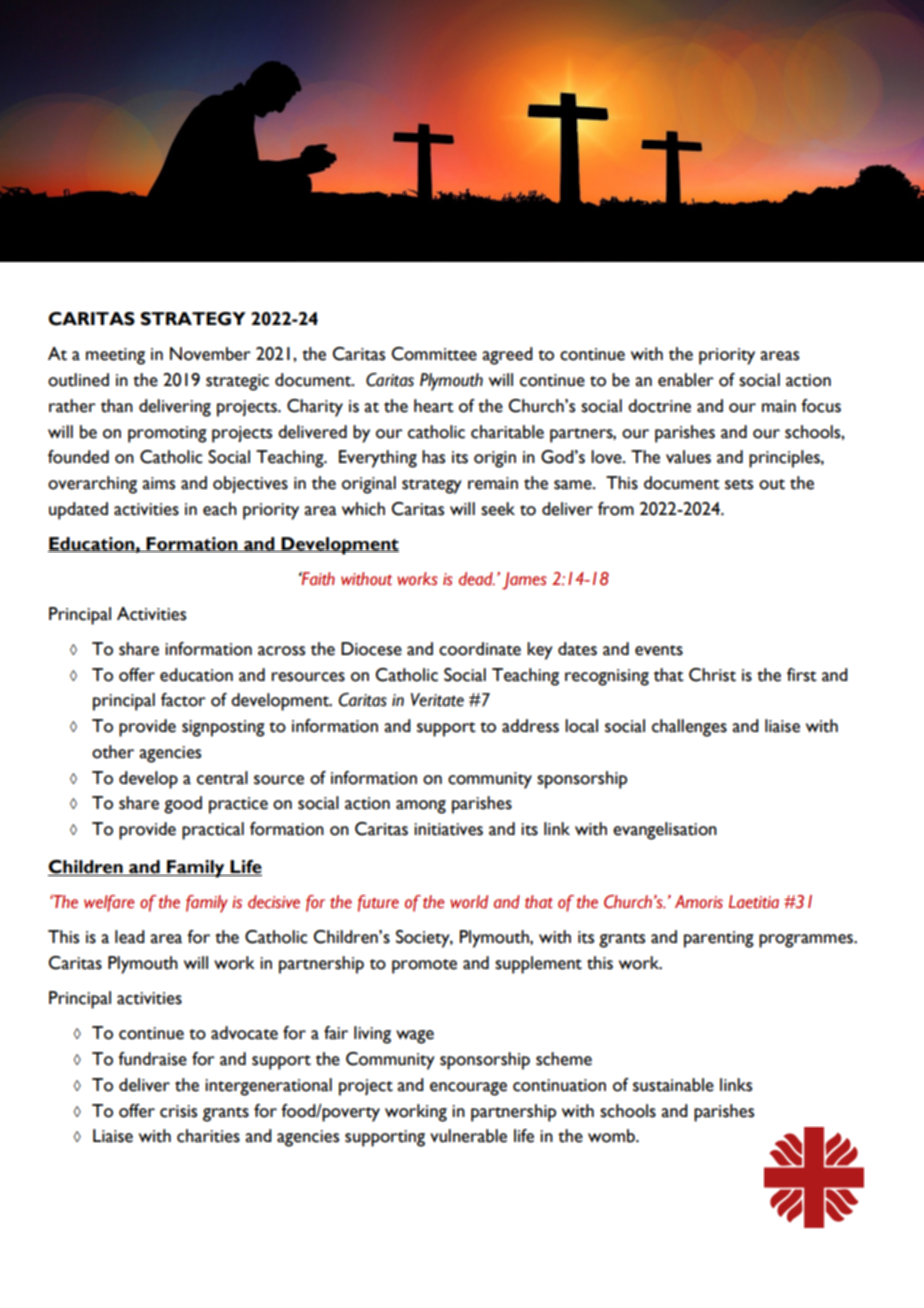  What do you see at coordinates (213, 831) in the page?
I see `practical` at bounding box center [213, 831].
